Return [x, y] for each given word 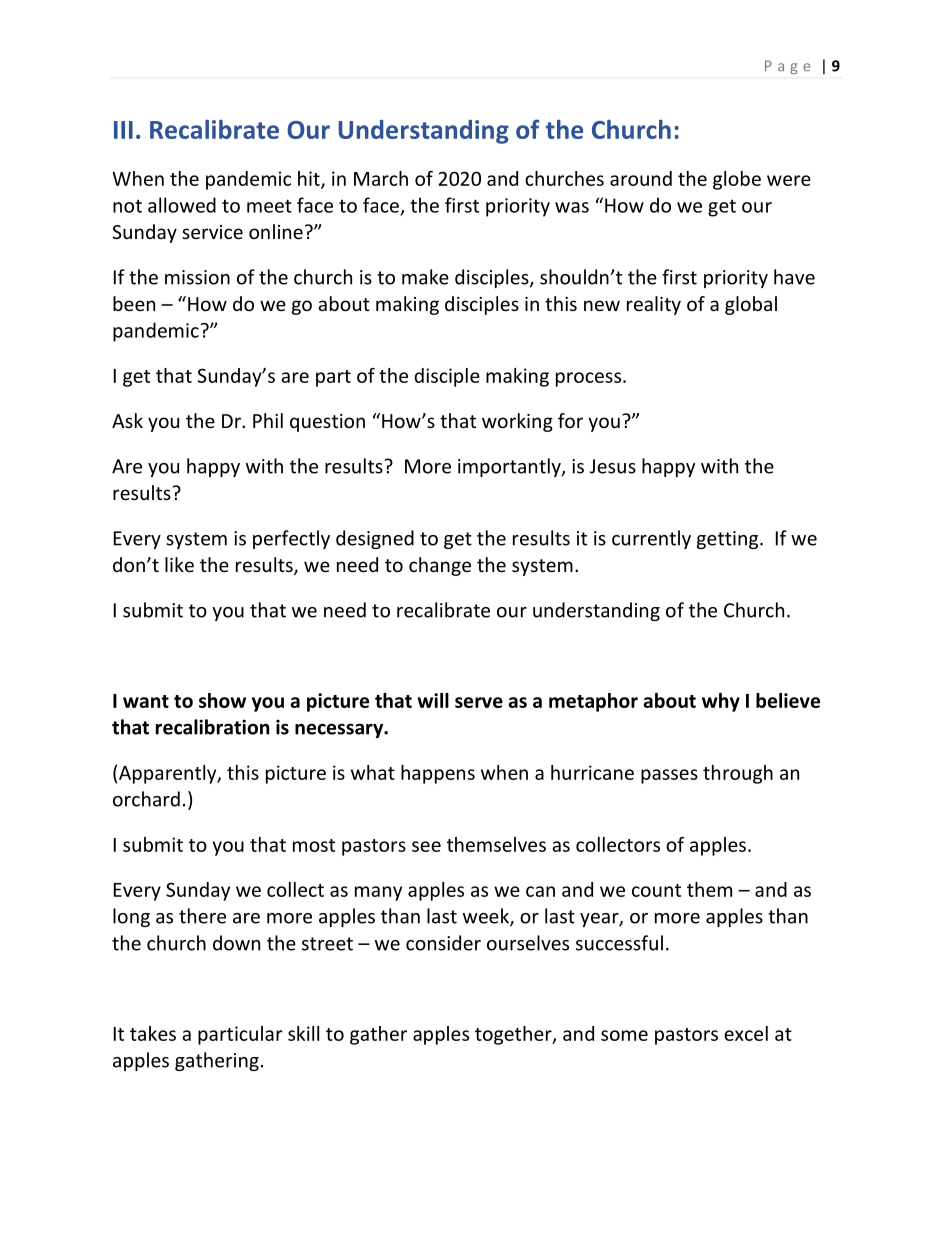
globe [737, 180]
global [751, 305]
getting [729, 540]
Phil [268, 420]
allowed [182, 205]
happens [438, 774]
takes [153, 1033]
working [517, 422]
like [179, 564]
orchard [146, 799]
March [381, 178]
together [514, 1035]
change [440, 566]
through [738, 774]
